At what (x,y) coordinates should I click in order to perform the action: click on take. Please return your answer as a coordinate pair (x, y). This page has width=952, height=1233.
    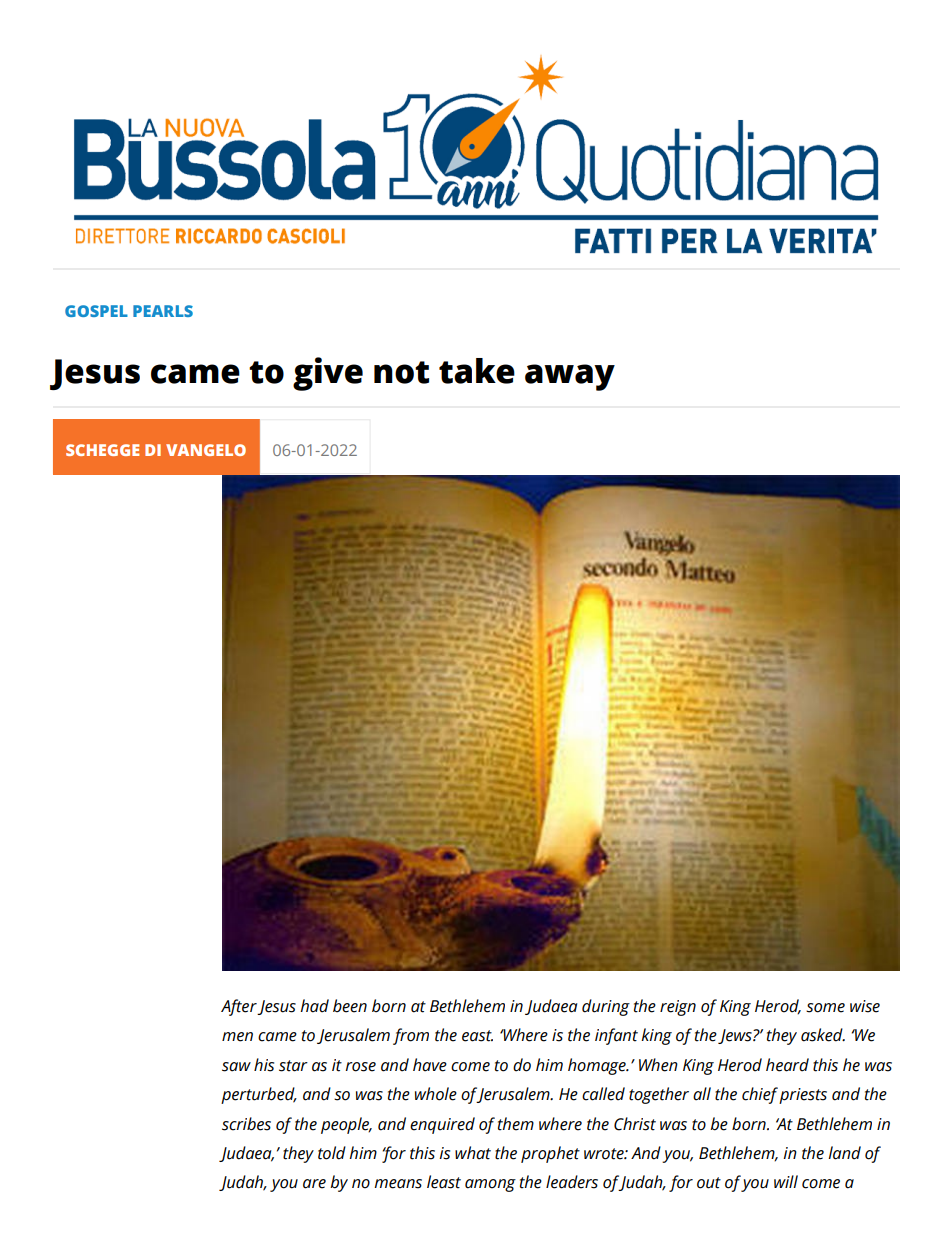
    Looking at the image, I should click on (477, 371).
